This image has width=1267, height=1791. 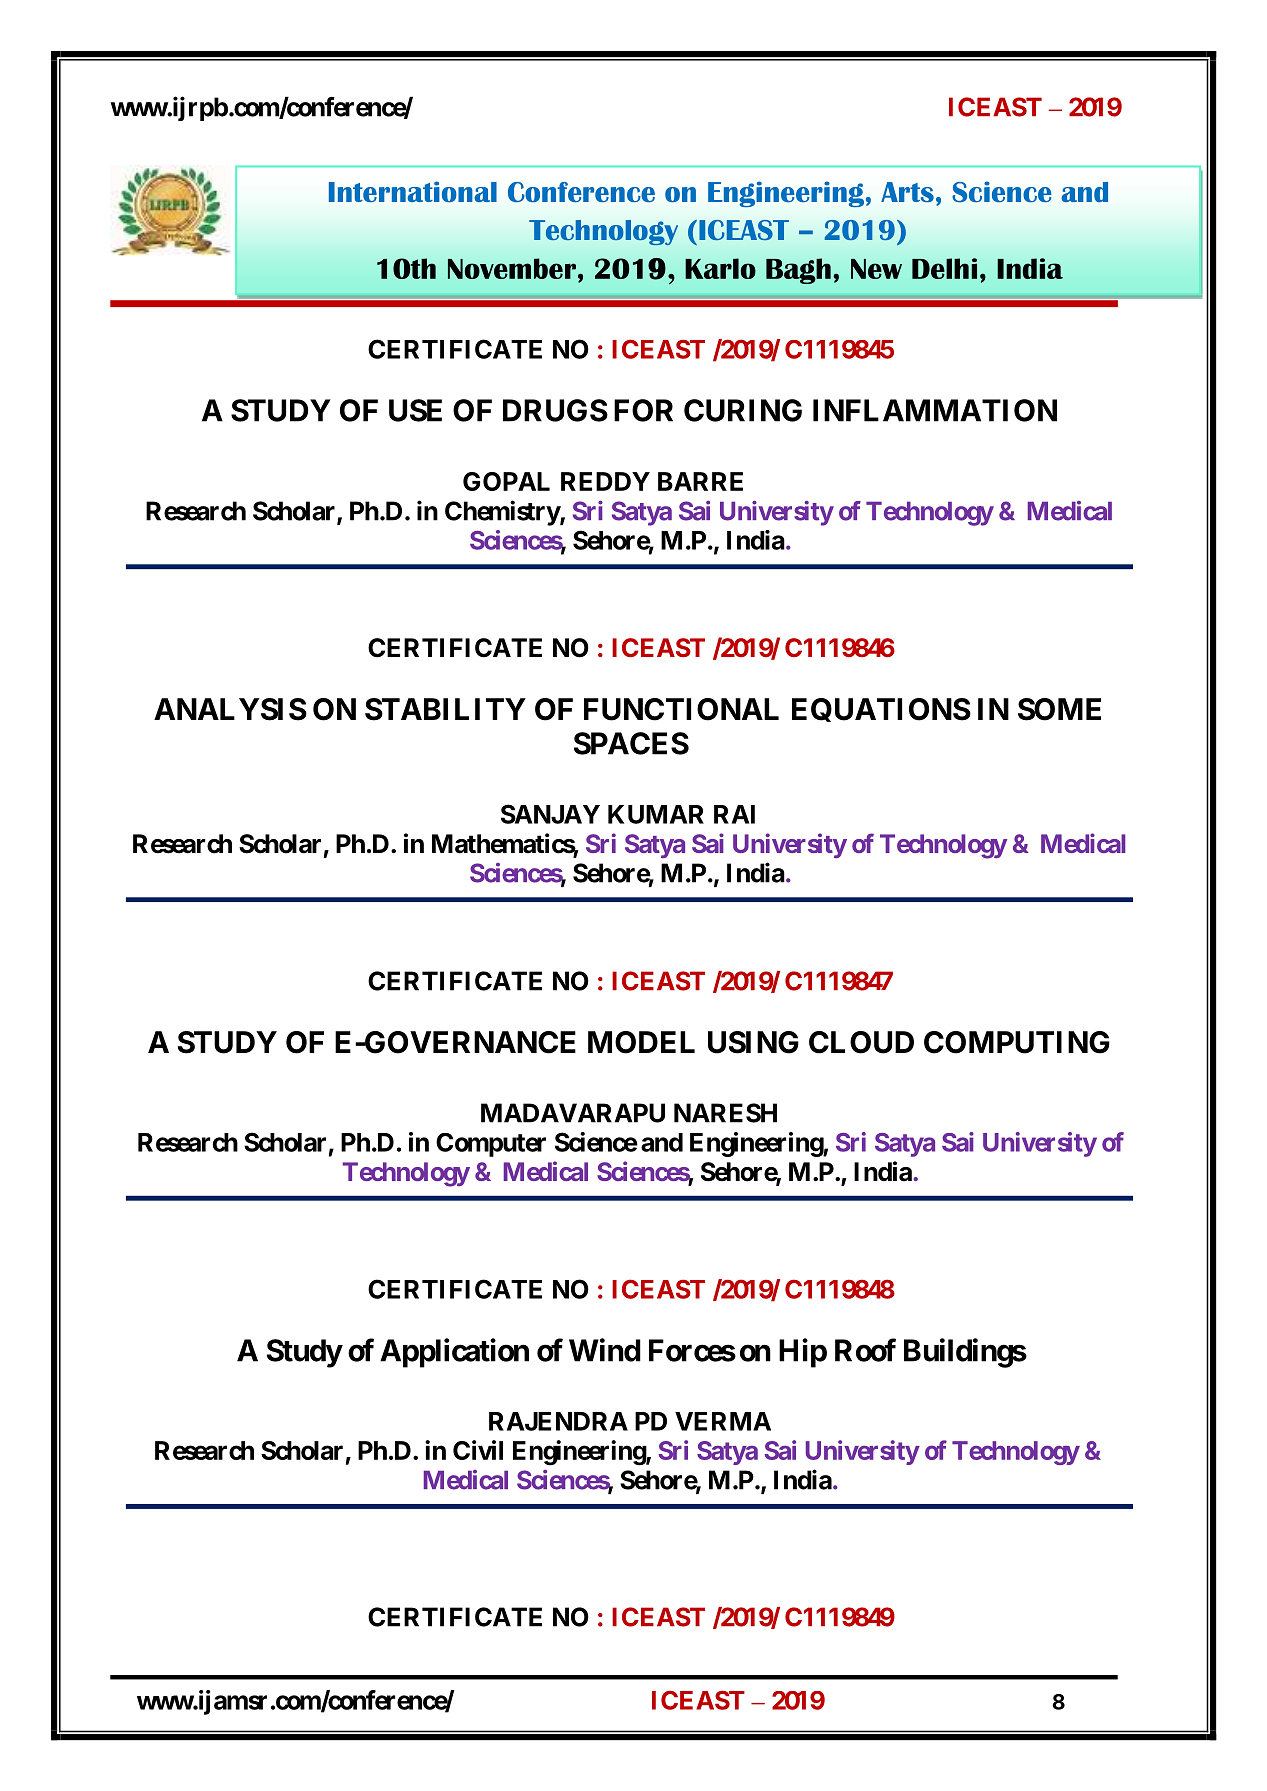 What do you see at coordinates (681, 709) in the image?
I see `FUNCTIONAL` at bounding box center [681, 709].
